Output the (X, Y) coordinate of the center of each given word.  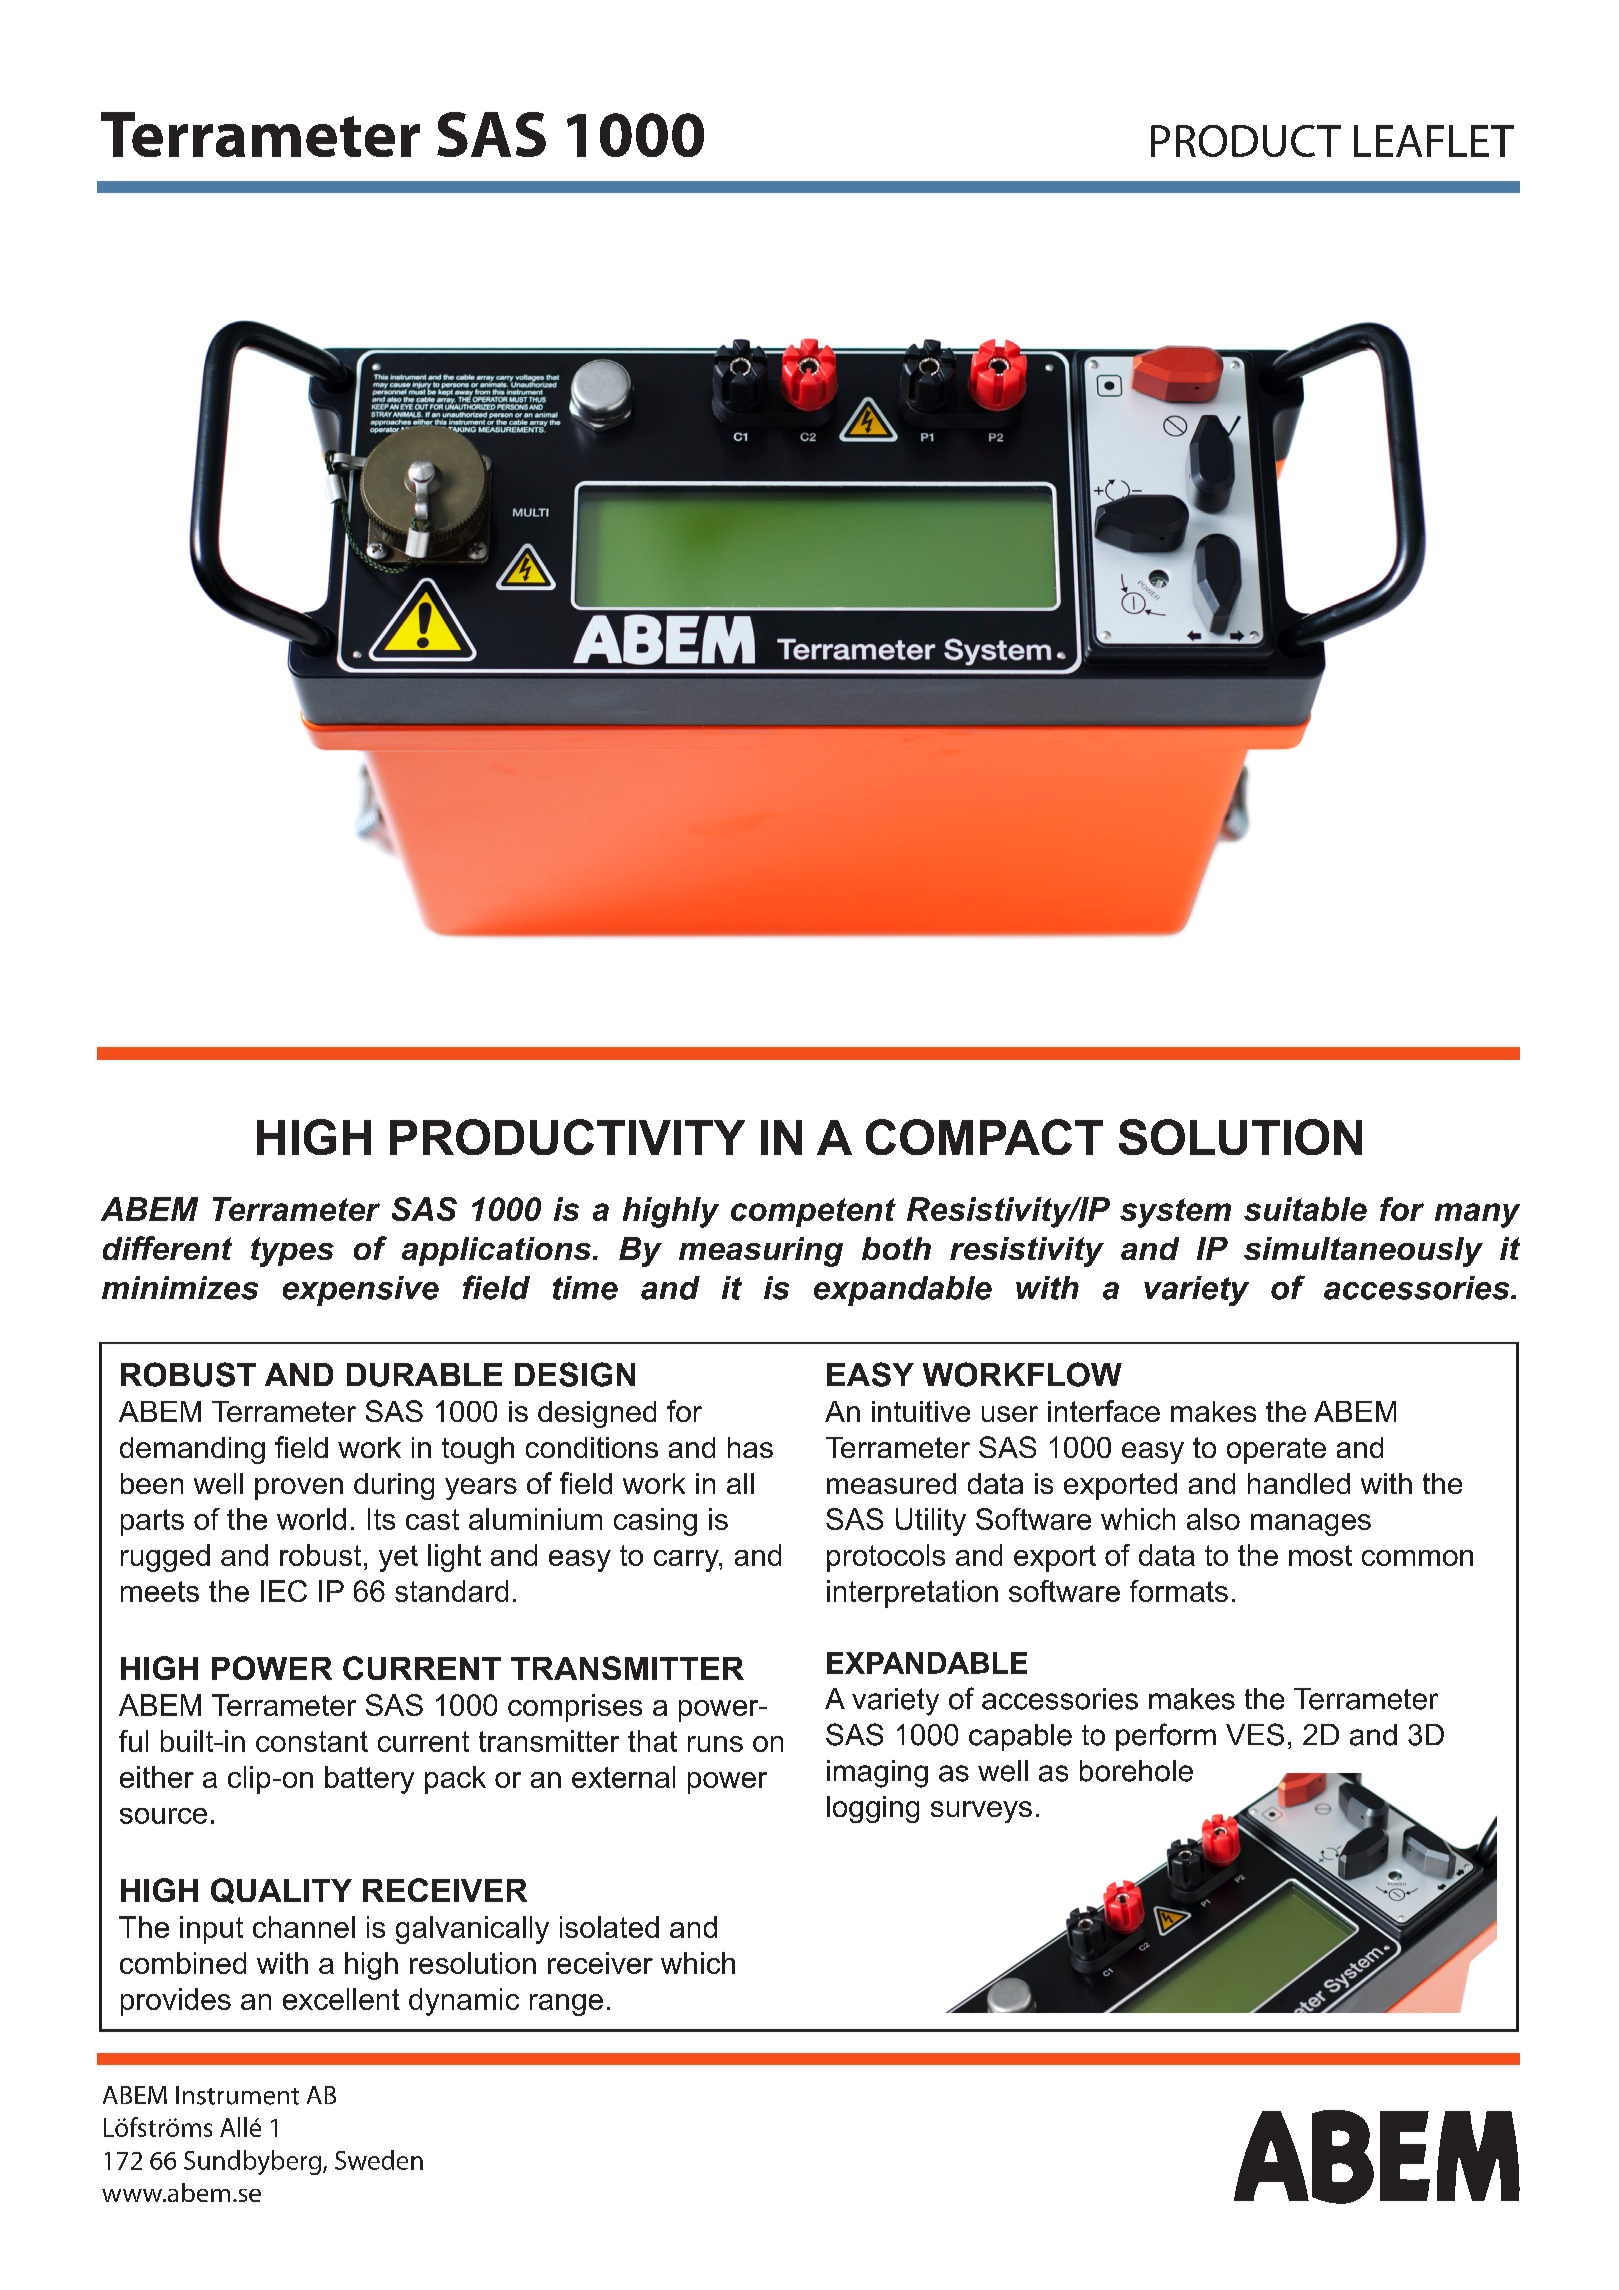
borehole (1136, 1771)
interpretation (912, 1594)
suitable (1305, 1209)
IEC (284, 1591)
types (292, 1252)
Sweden (379, 2160)
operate (1276, 1451)
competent (813, 1212)
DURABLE (424, 1375)
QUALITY (281, 1891)
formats (1179, 1591)
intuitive (921, 1411)
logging (873, 1809)
